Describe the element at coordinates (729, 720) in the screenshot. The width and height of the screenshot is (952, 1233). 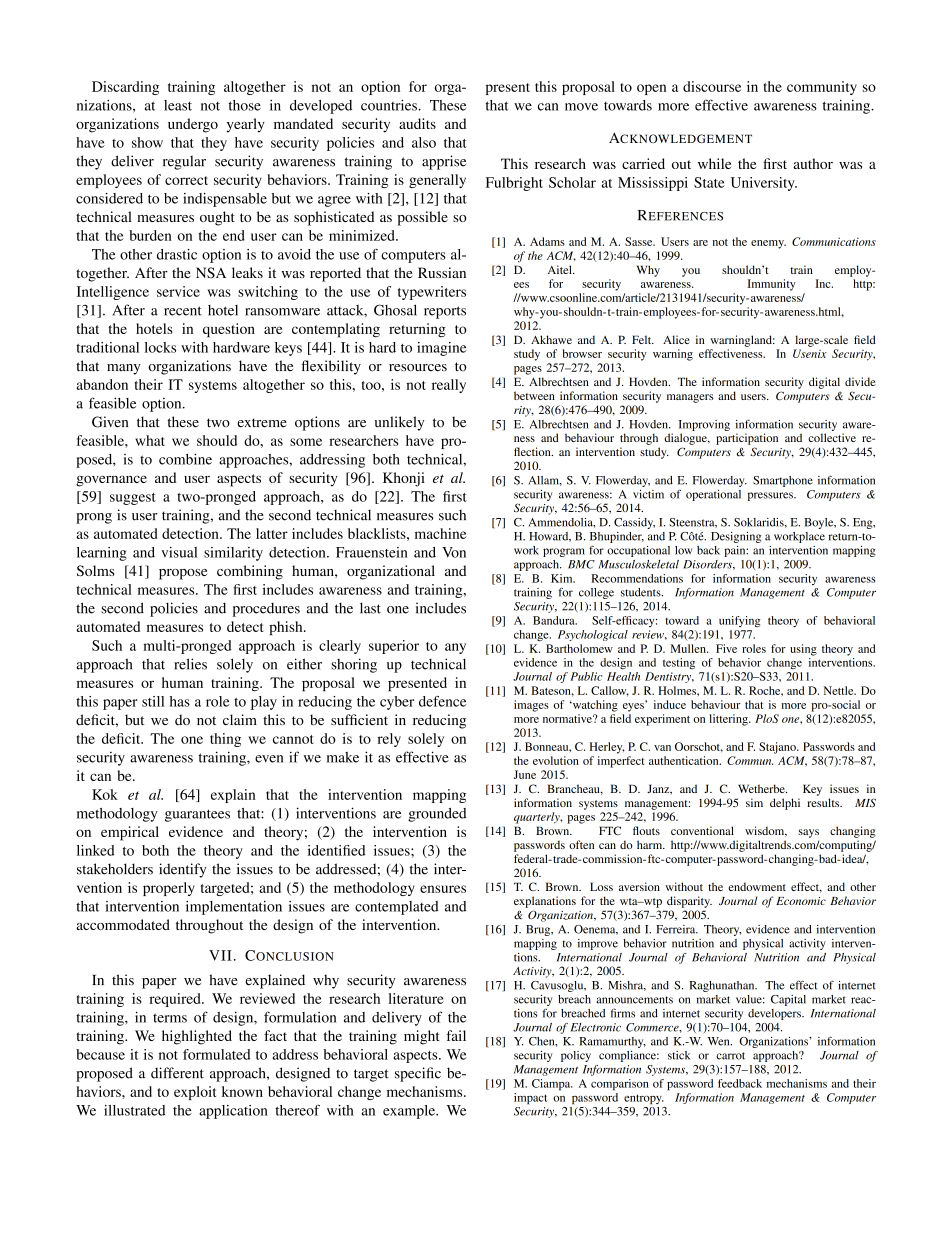
I see `littering` at that location.
